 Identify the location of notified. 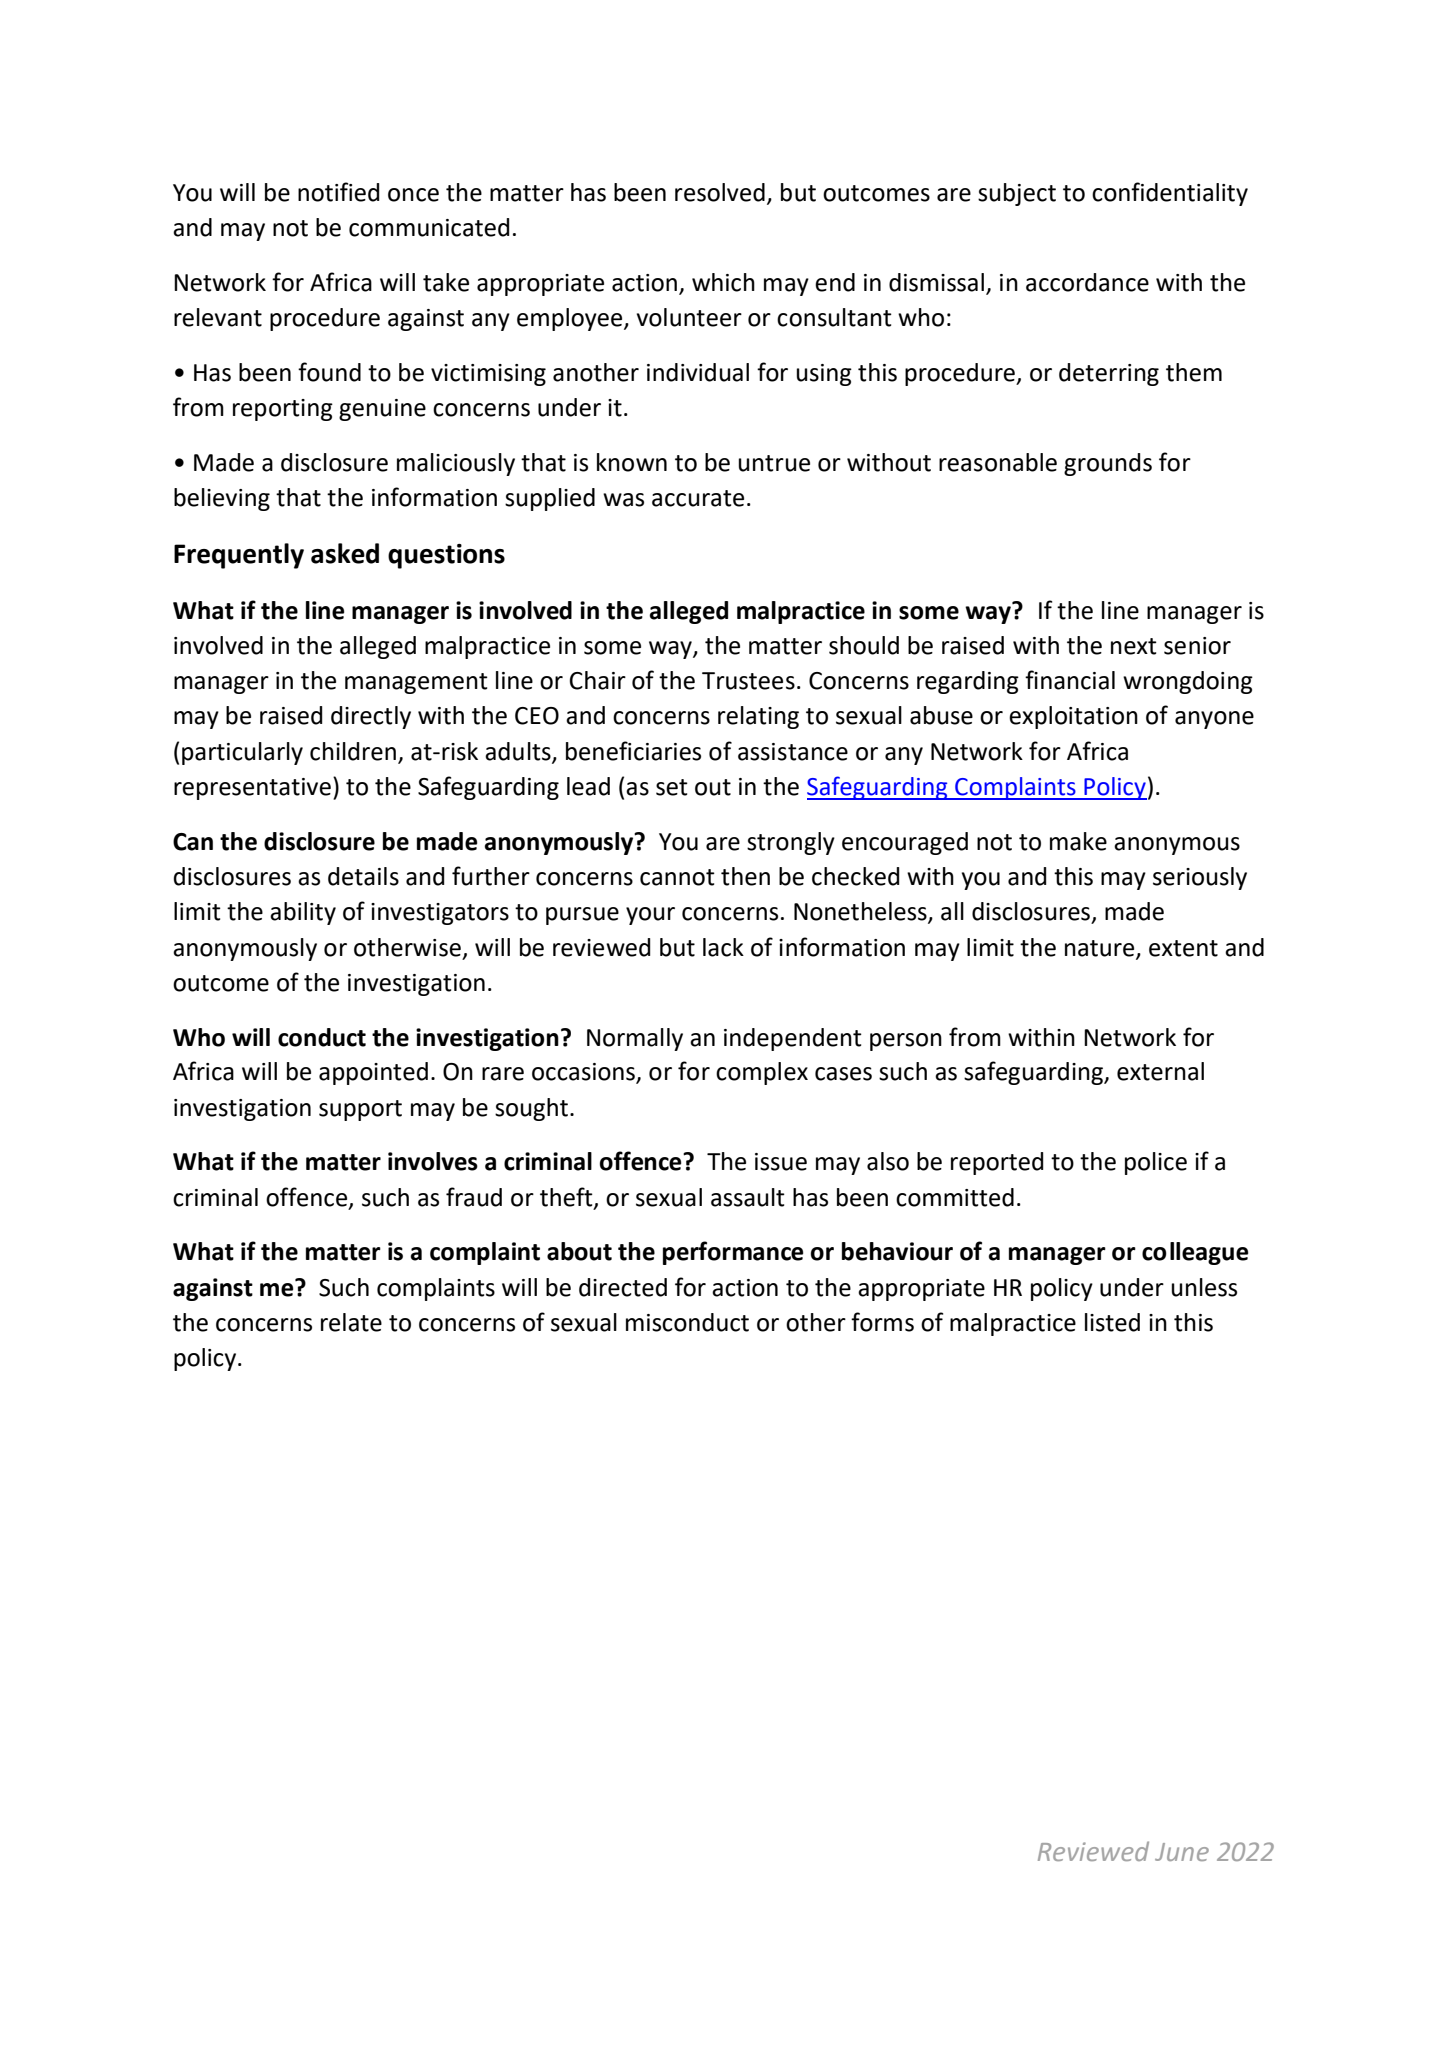
(338, 192).
